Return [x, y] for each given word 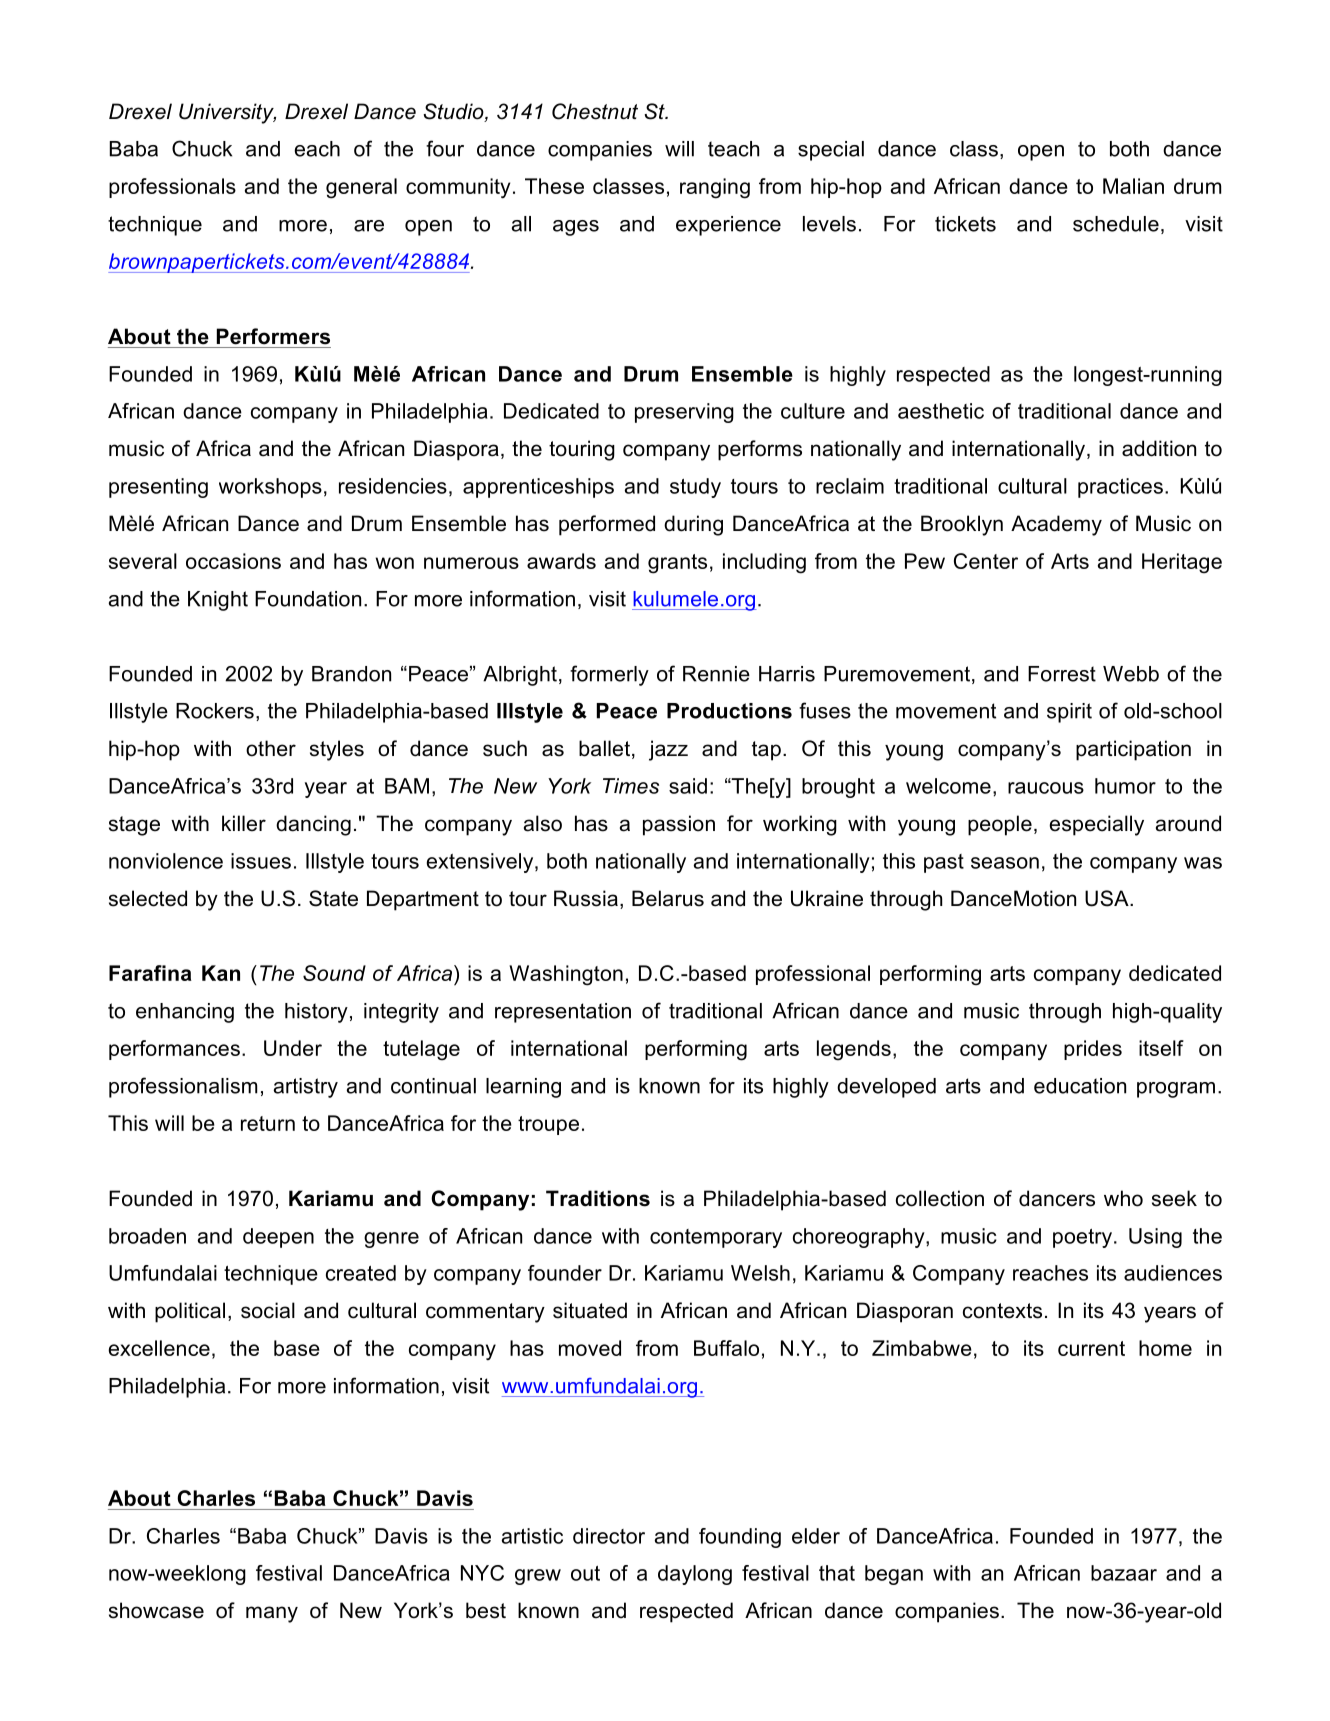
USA [1108, 898]
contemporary [716, 1238]
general [361, 188]
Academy [1056, 525]
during [693, 525]
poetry [1082, 1238]
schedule [1116, 224]
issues [261, 861]
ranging [715, 188]
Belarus [668, 898]
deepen [278, 1238]
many [272, 1614]
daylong [695, 1575]
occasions [233, 561]
